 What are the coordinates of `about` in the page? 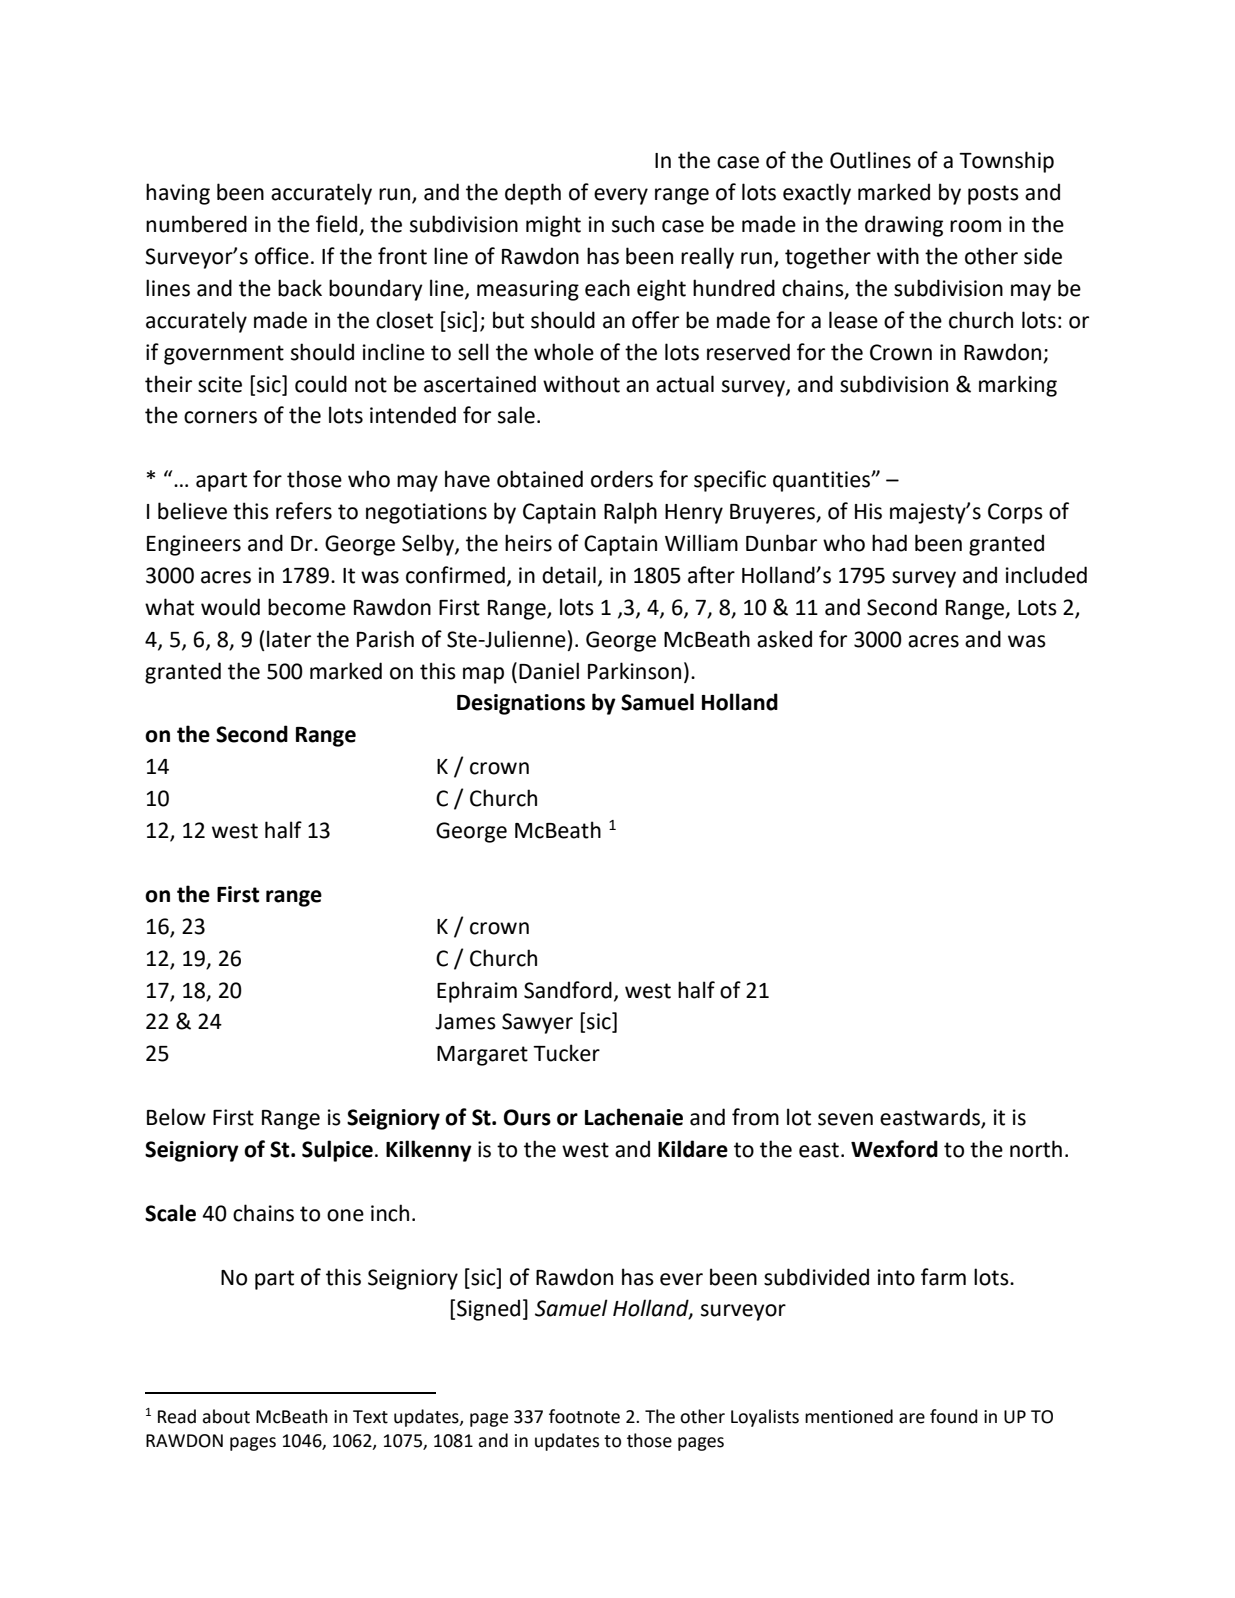 It's located at (226, 1416).
